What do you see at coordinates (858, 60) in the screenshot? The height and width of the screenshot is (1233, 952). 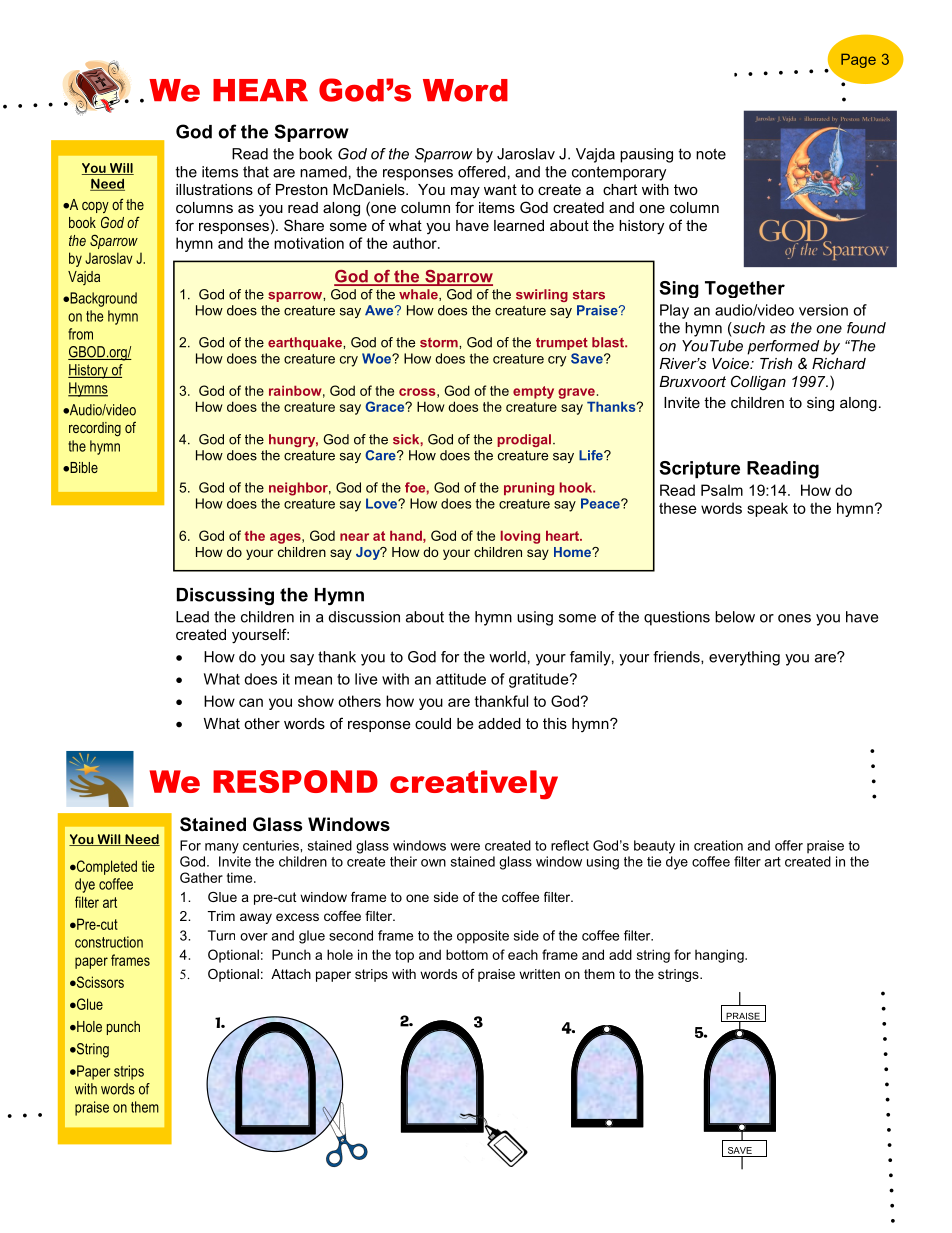 I see `Page` at bounding box center [858, 60].
